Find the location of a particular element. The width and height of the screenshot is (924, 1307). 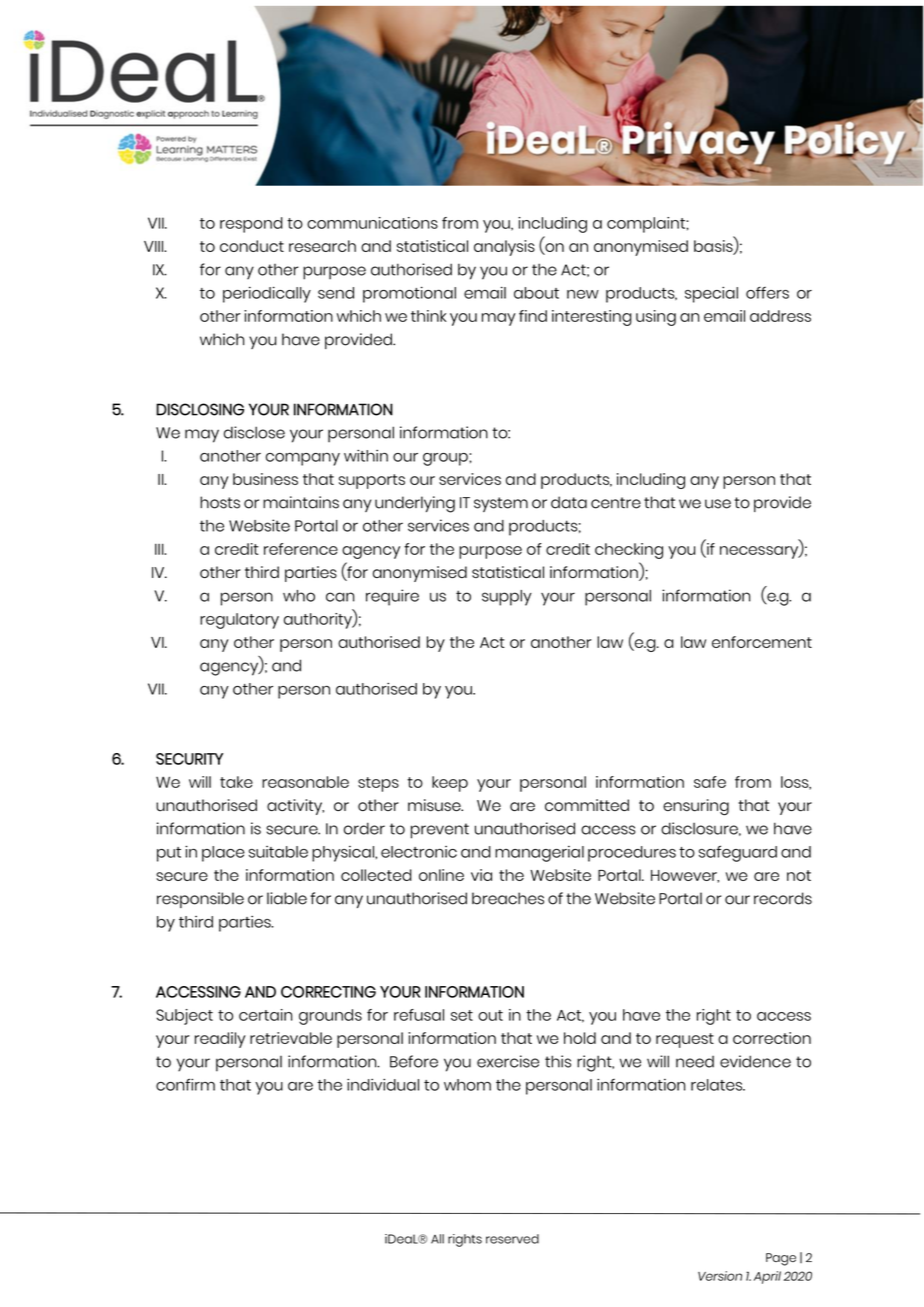

hosts is located at coordinates (220, 502).
